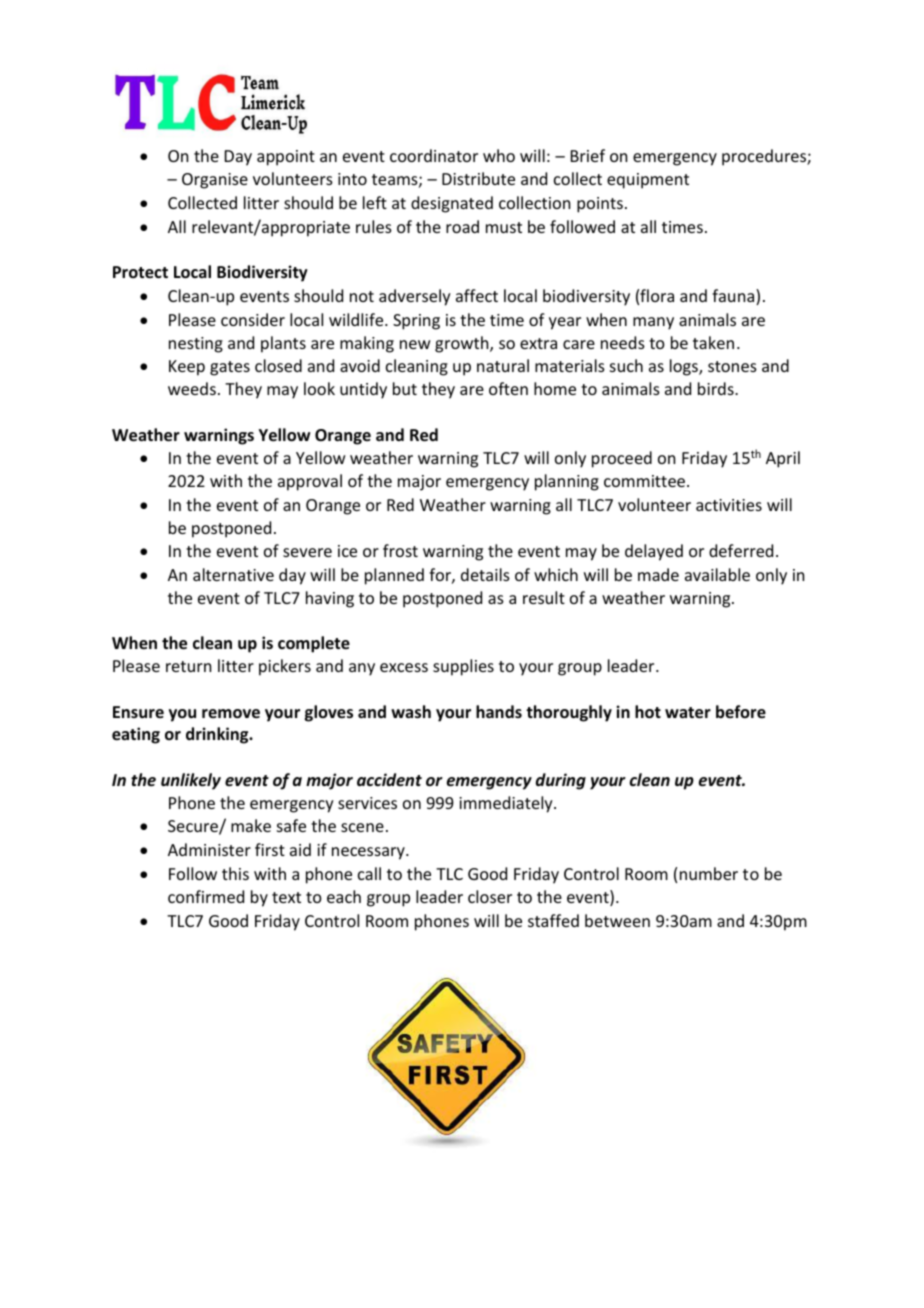 Image resolution: width=924 pixels, height=1308 pixels. I want to click on Organise, so click(215, 181).
